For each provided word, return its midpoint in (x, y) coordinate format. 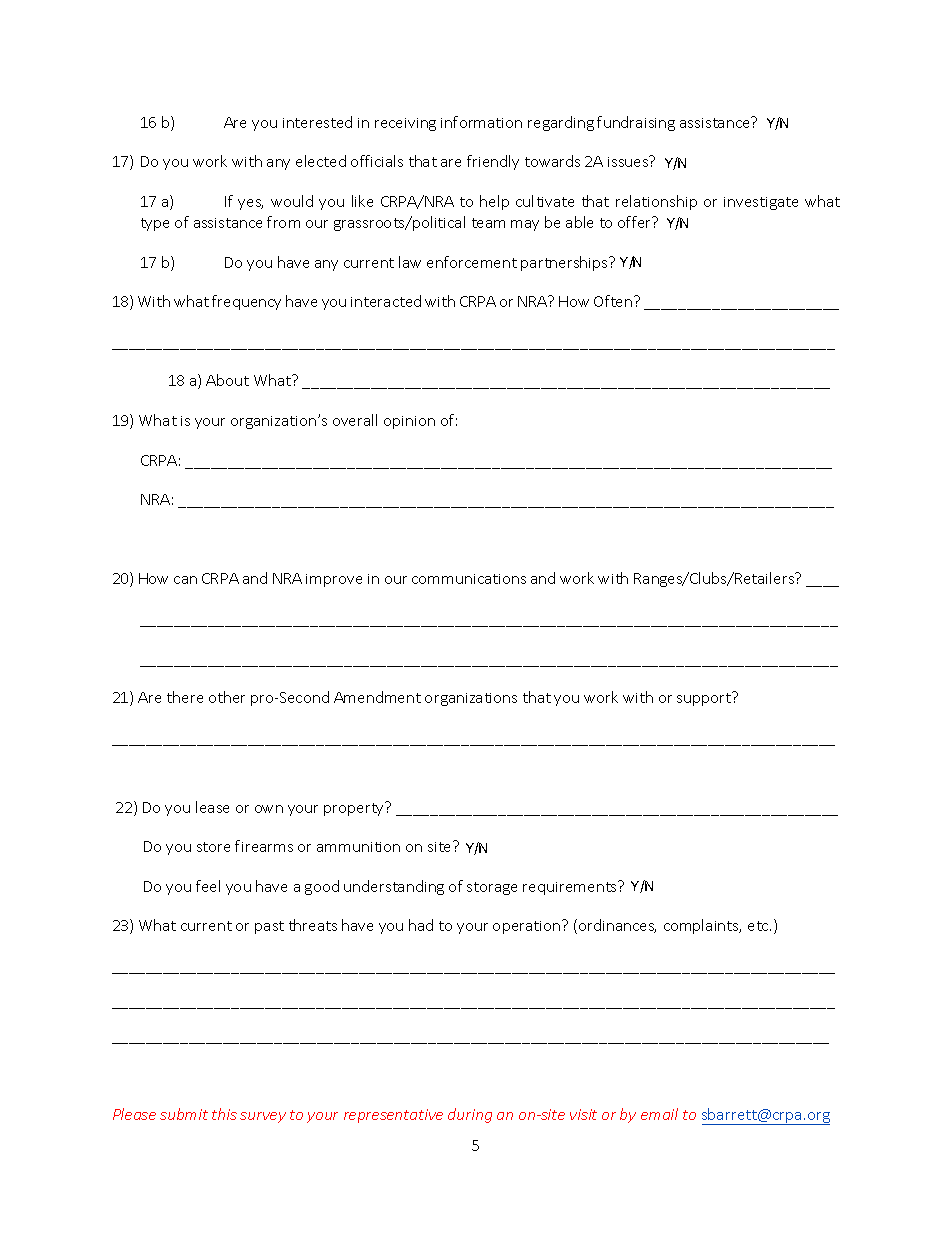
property (355, 808)
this (224, 1114)
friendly (493, 162)
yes (250, 204)
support (705, 699)
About (227, 380)
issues (629, 161)
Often (614, 301)
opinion (409, 422)
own (269, 809)
